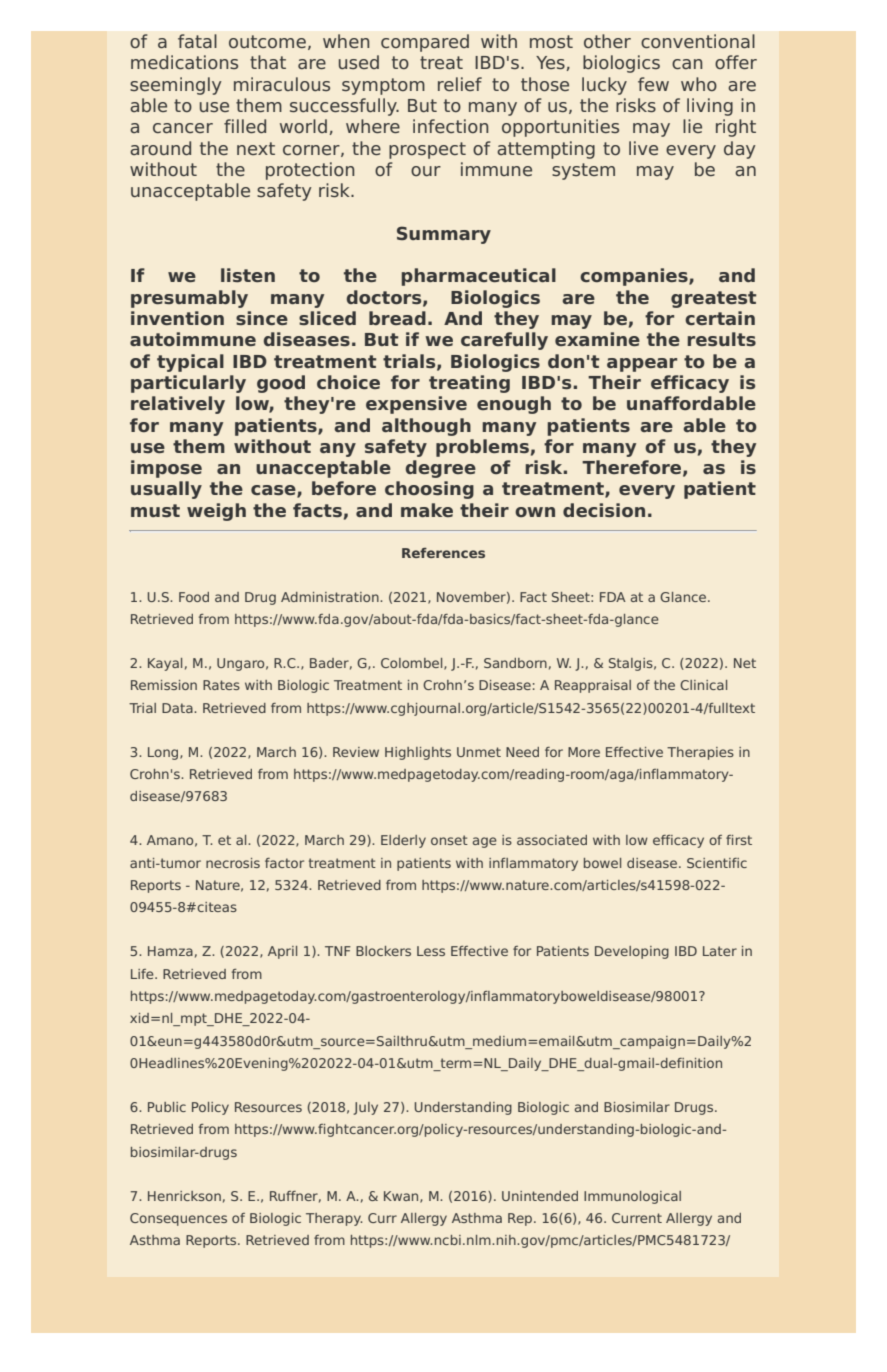  What do you see at coordinates (184, 62) in the image?
I see `medications` at bounding box center [184, 62].
